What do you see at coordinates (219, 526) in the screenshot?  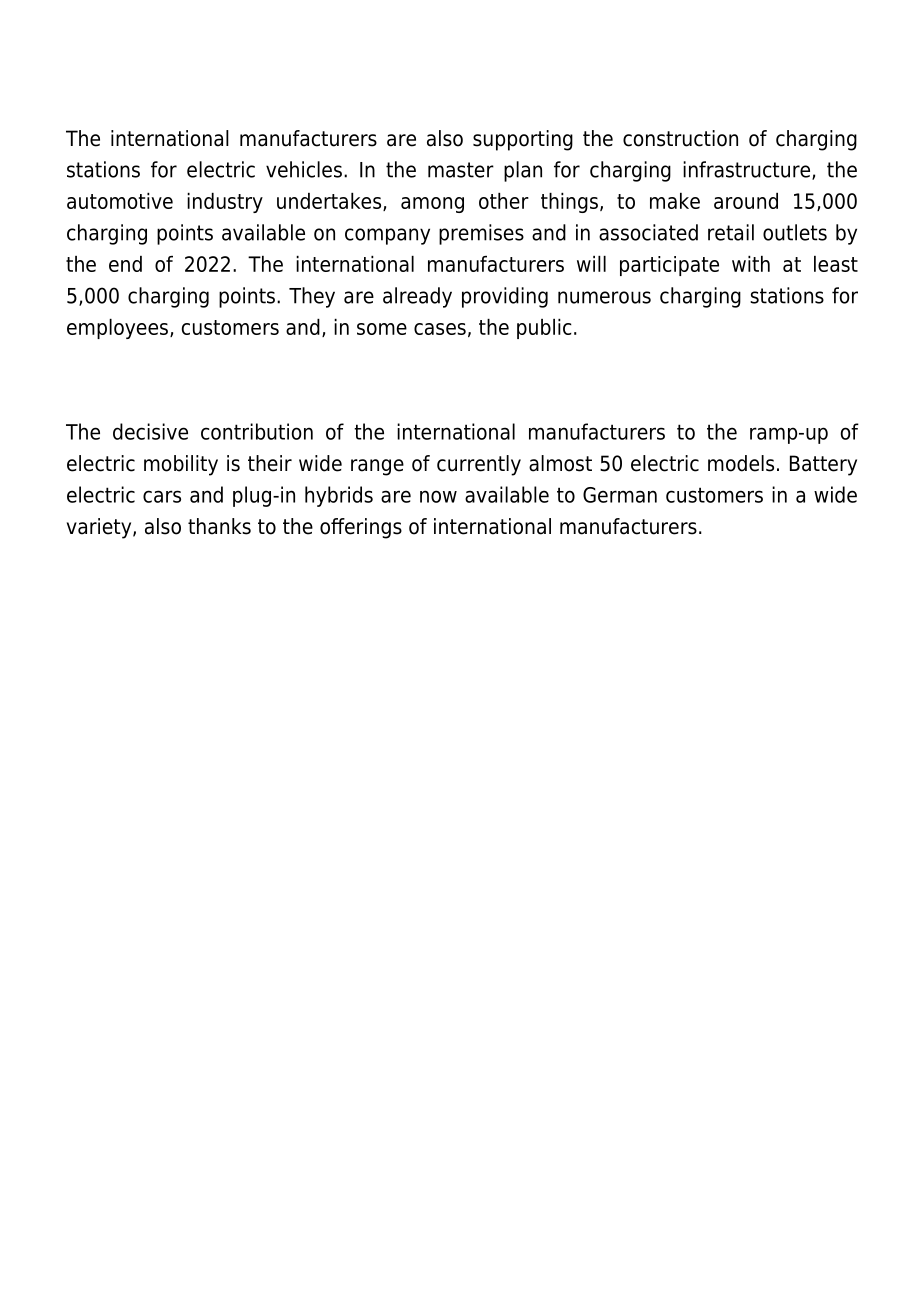 I see `thanks` at bounding box center [219, 526].
